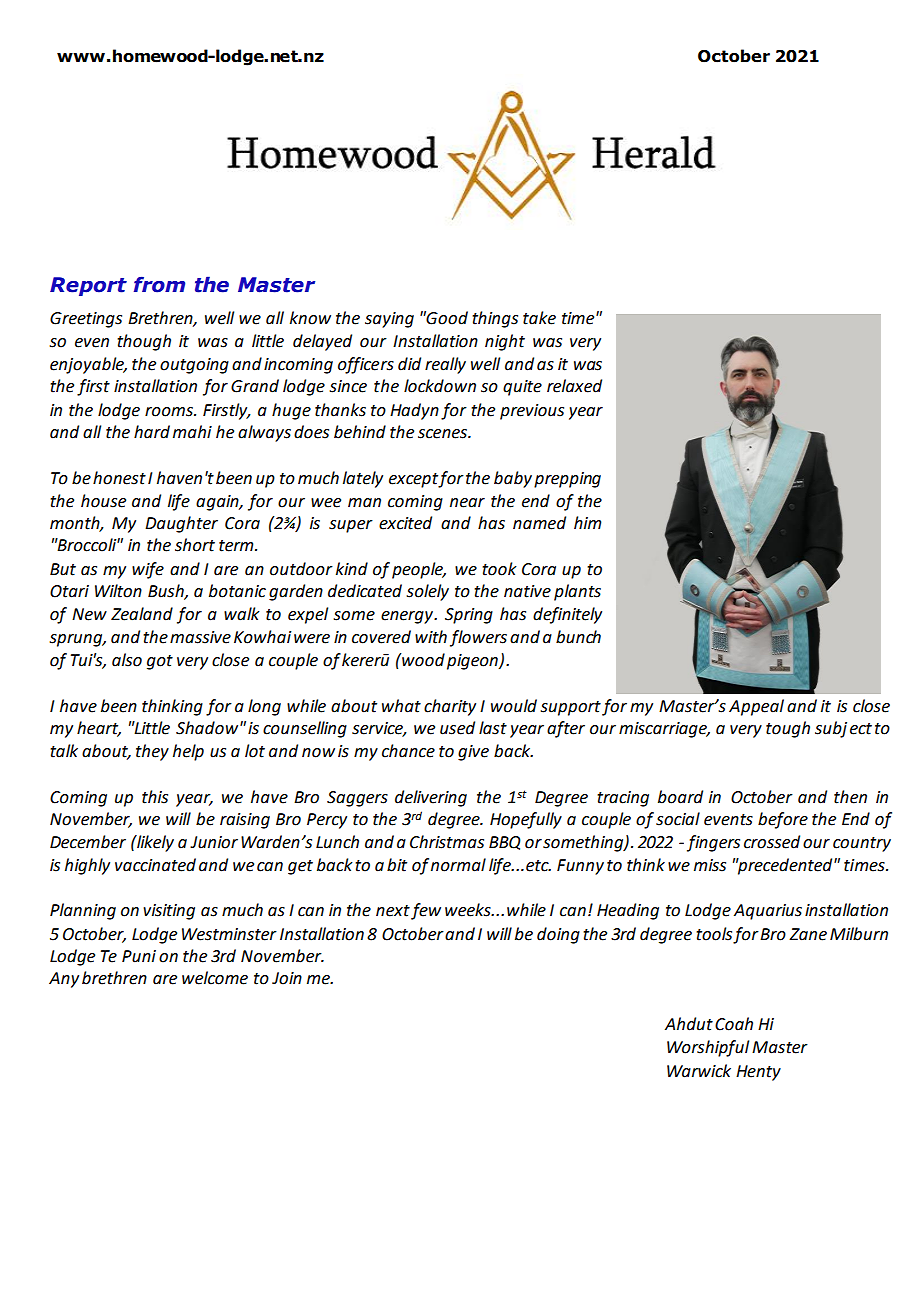 This image has width=924, height=1308. I want to click on welcome, so click(215, 978).
